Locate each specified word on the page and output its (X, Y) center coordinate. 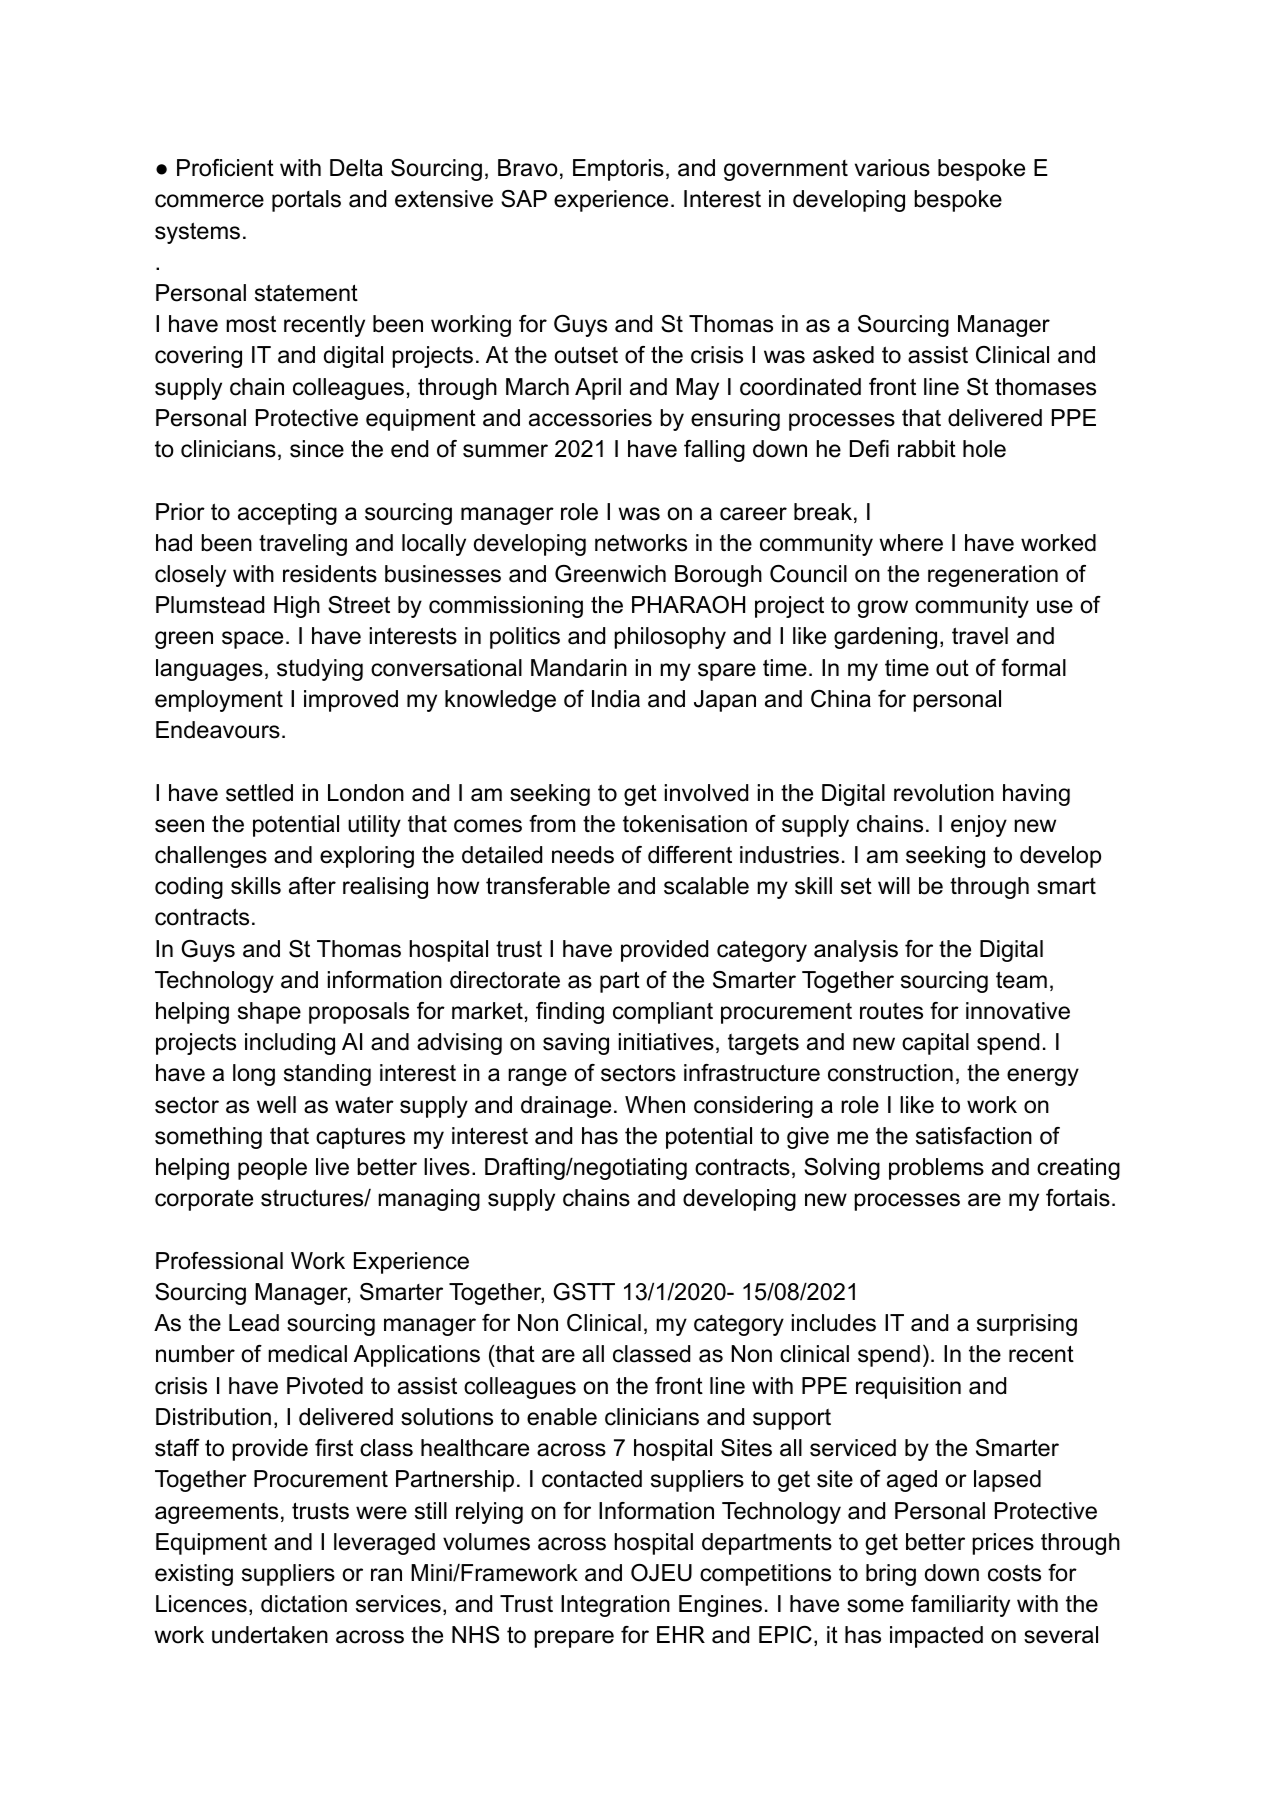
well (276, 1105)
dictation (304, 1604)
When (655, 1105)
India (616, 699)
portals (306, 201)
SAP (524, 199)
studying (320, 670)
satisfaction (974, 1136)
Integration (615, 1606)
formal (1033, 668)
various (892, 168)
